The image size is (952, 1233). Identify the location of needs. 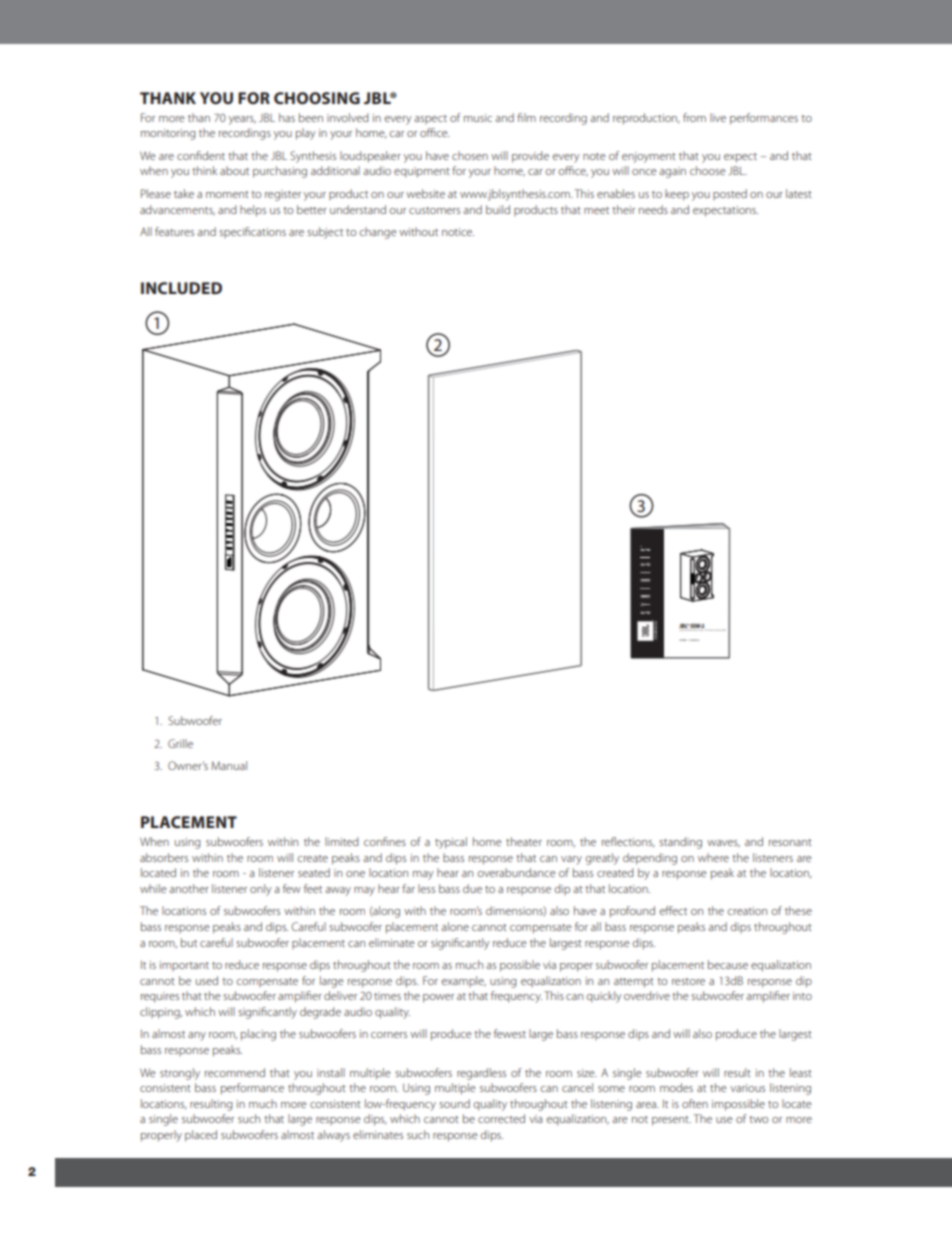
(653, 209).
